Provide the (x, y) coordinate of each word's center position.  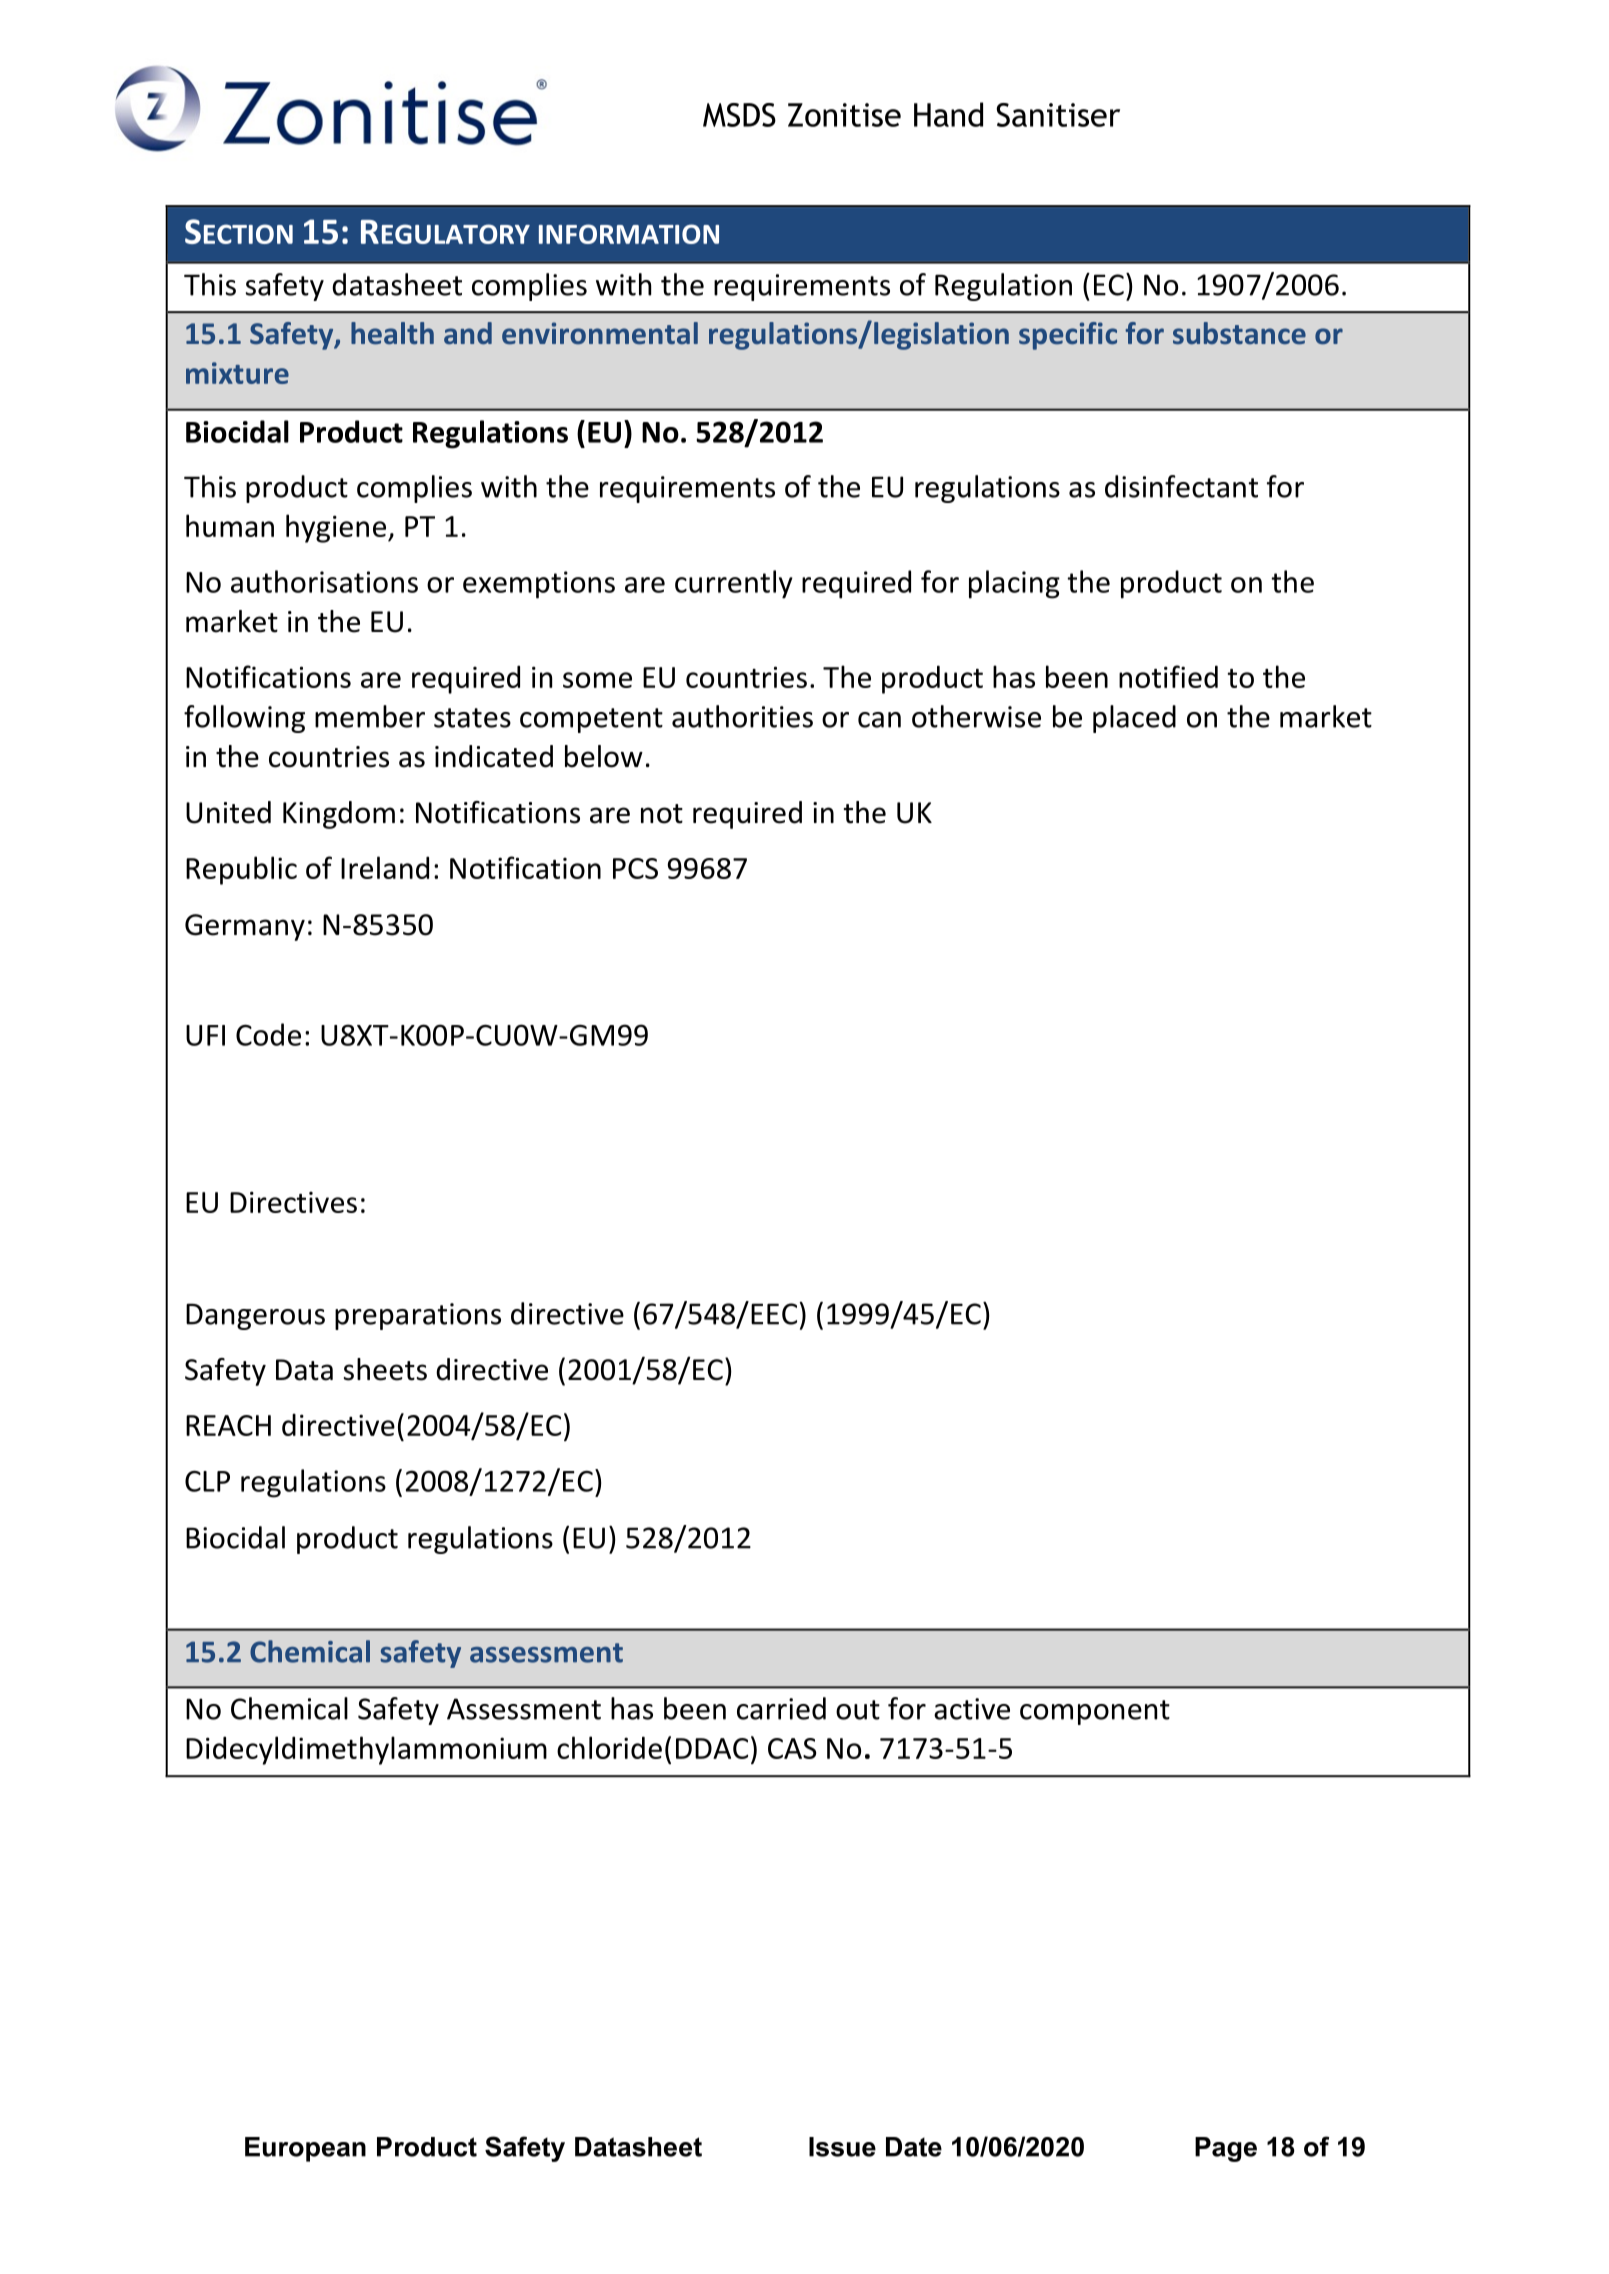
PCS (635, 868)
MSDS (739, 115)
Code (268, 1034)
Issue (842, 2147)
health (392, 333)
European (305, 2149)
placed (1134, 719)
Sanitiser (1058, 115)
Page (1226, 2149)
